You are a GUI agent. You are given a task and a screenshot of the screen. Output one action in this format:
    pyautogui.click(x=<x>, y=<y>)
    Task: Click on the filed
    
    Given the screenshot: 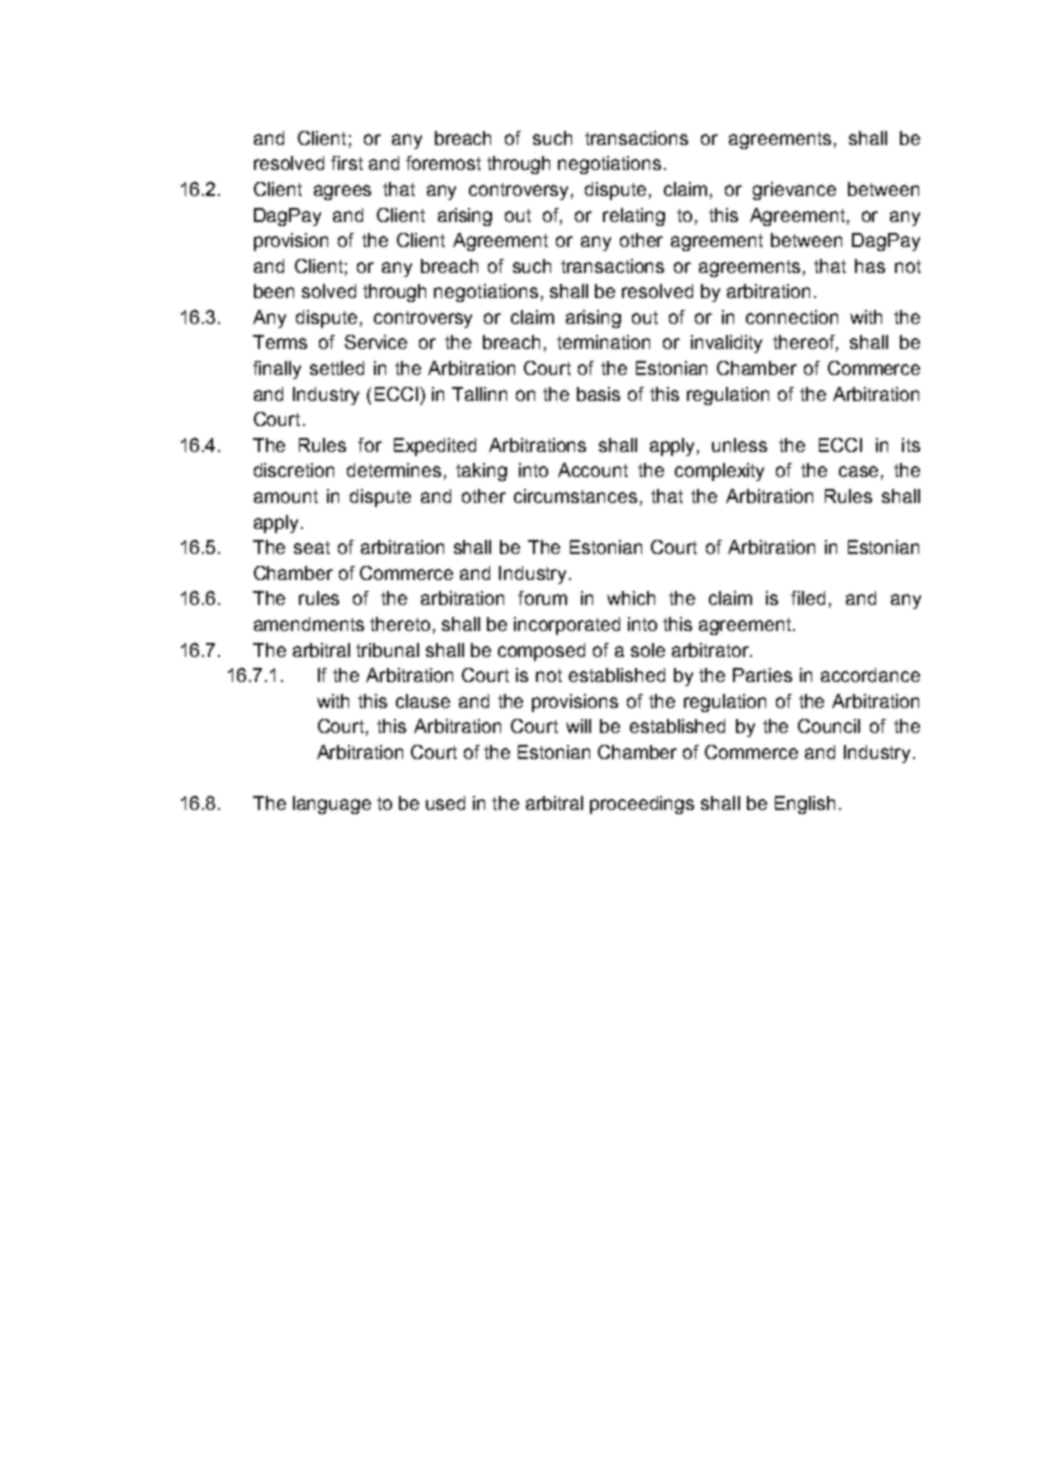 What is the action you would take?
    pyautogui.click(x=808, y=598)
